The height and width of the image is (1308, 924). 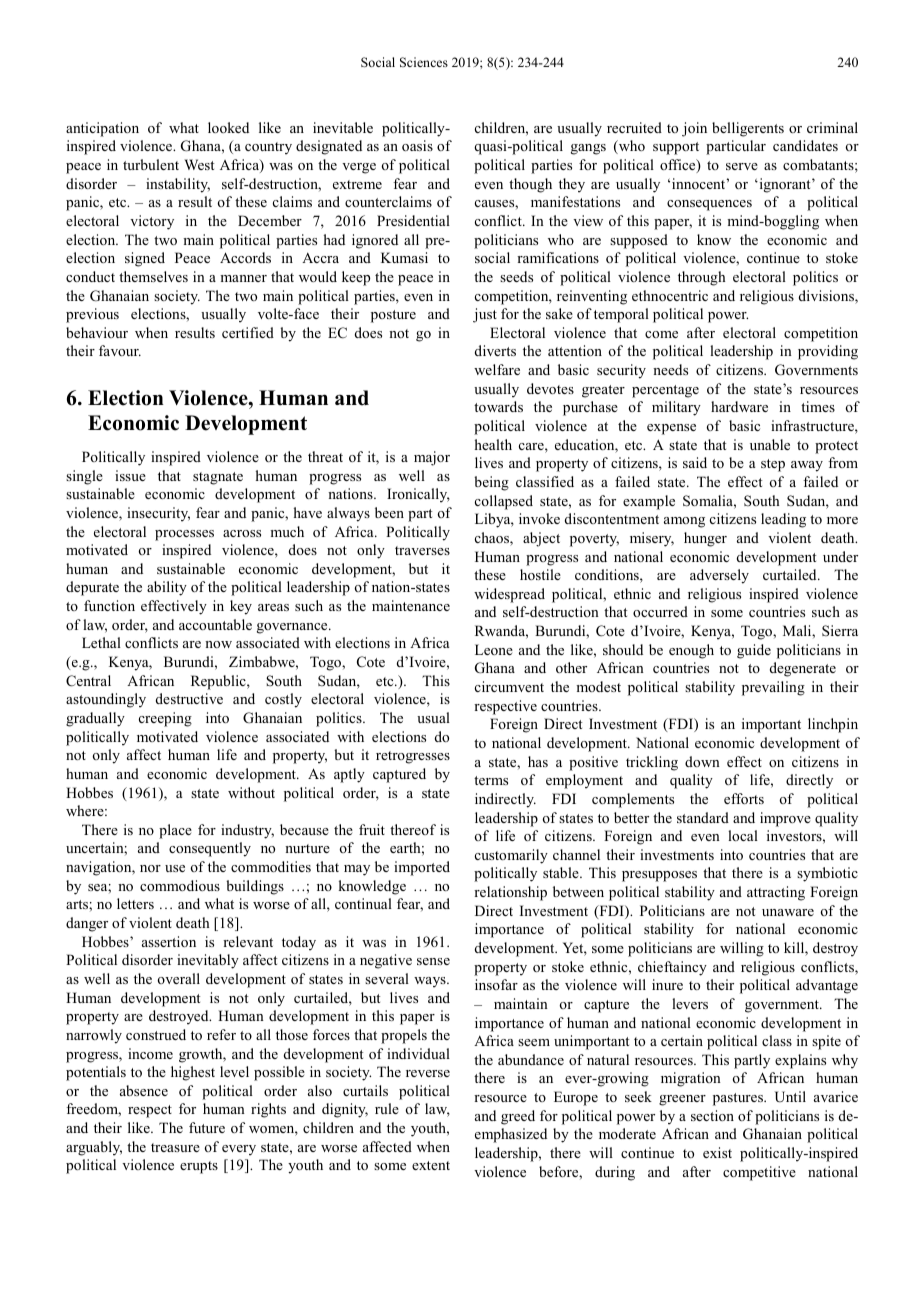 What do you see at coordinates (215, 624) in the image?
I see `accountable` at bounding box center [215, 624].
